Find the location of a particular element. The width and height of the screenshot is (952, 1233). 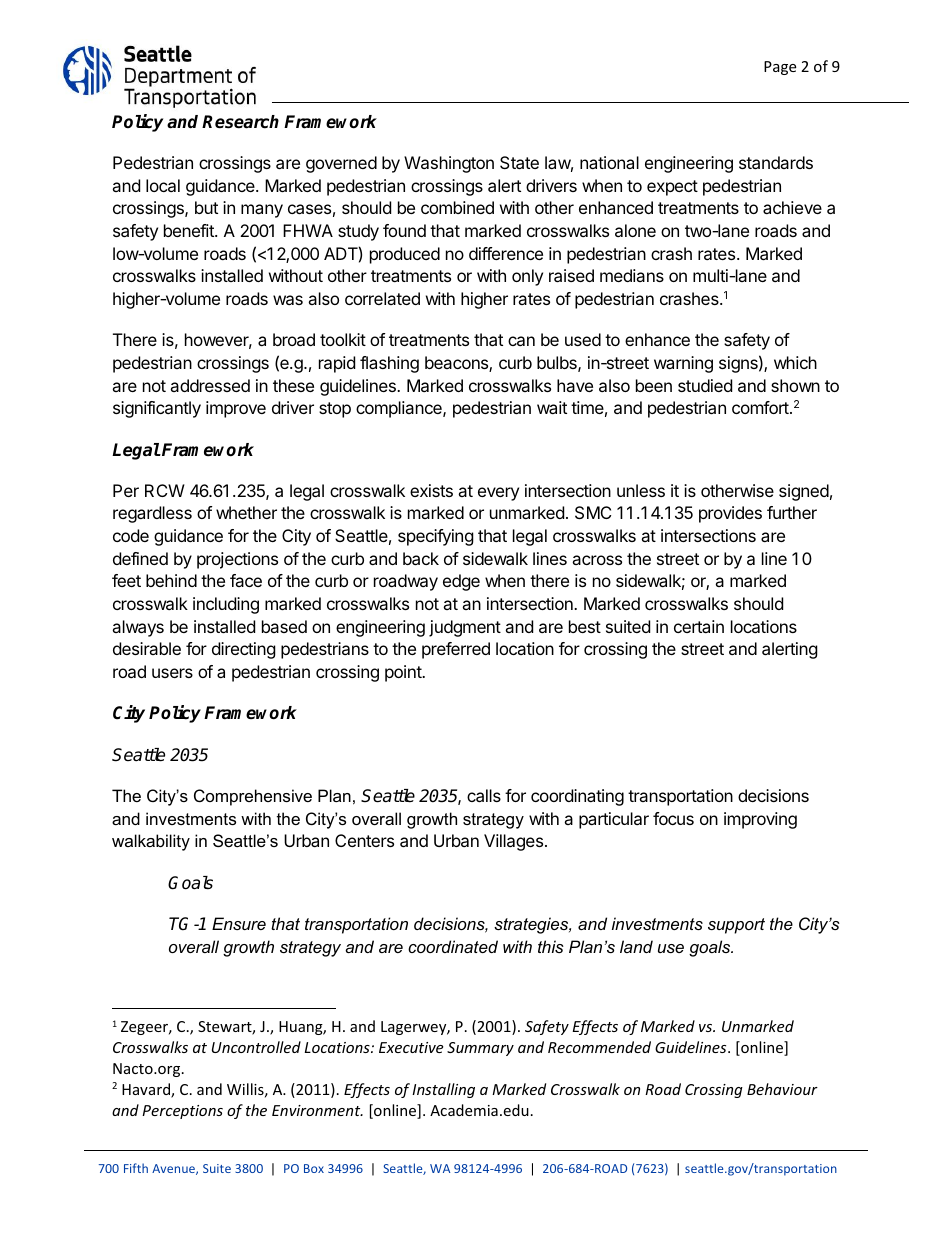

Installing is located at coordinates (443, 1090).
